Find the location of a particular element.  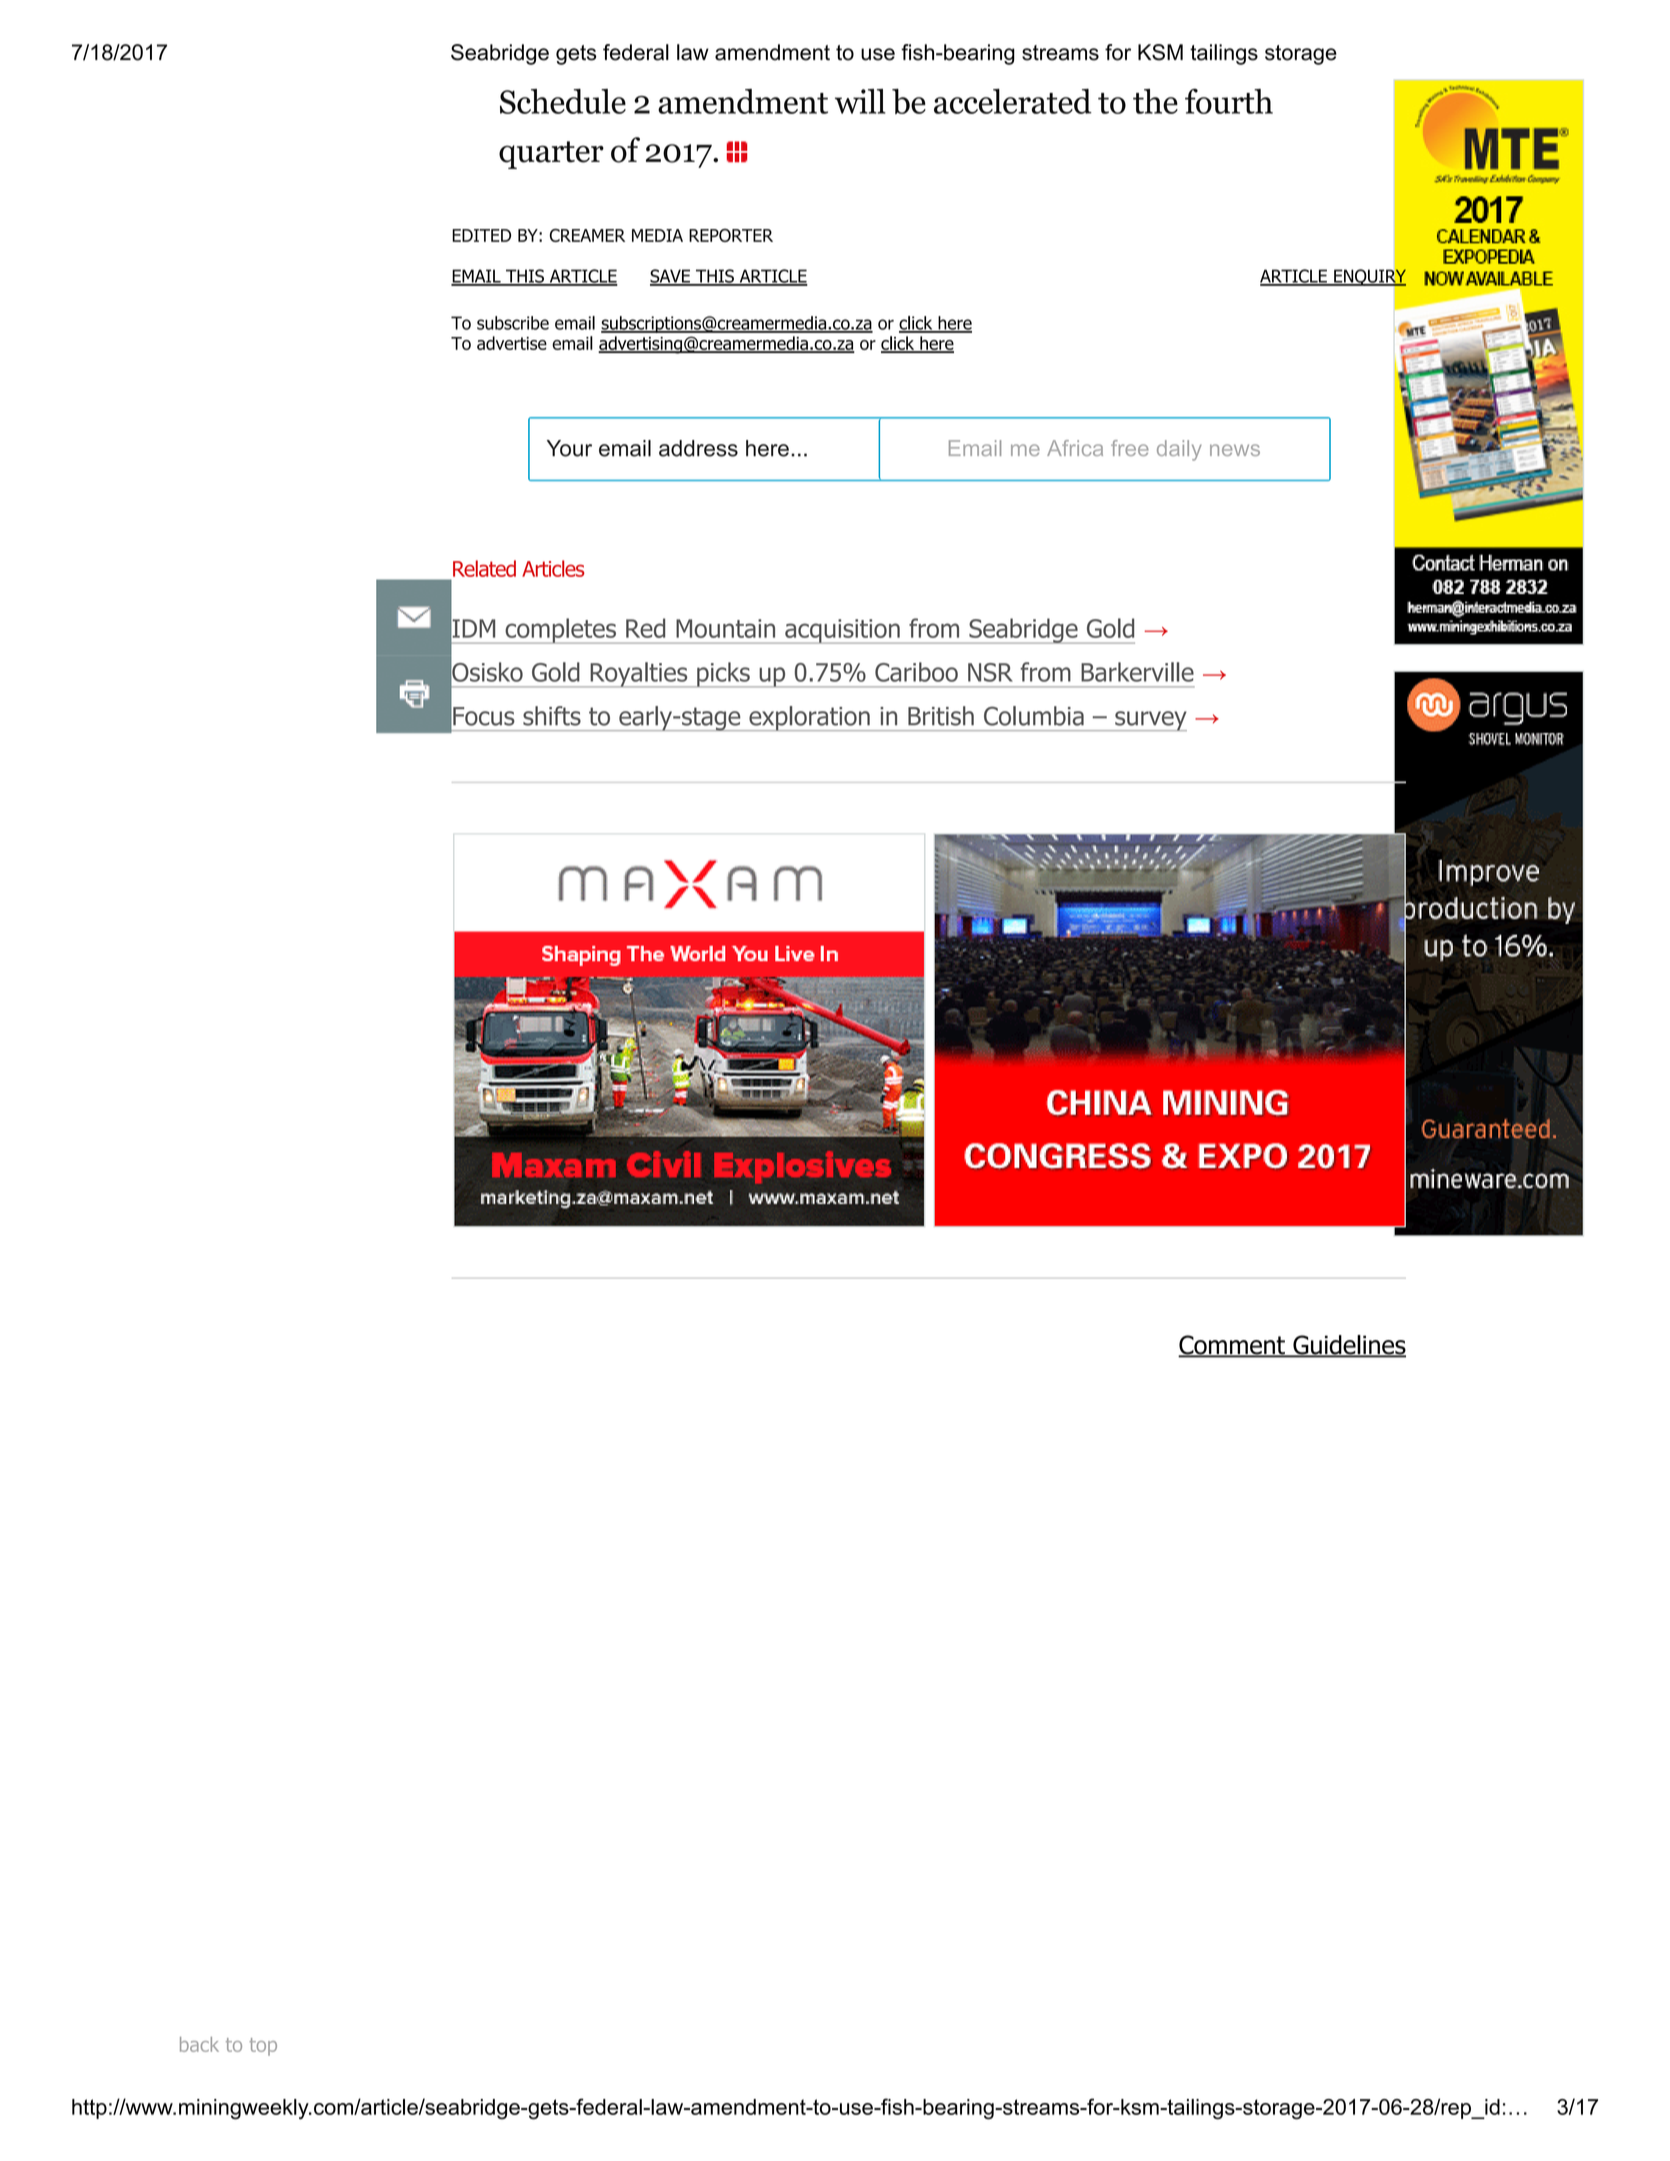

shifts is located at coordinates (552, 716).
